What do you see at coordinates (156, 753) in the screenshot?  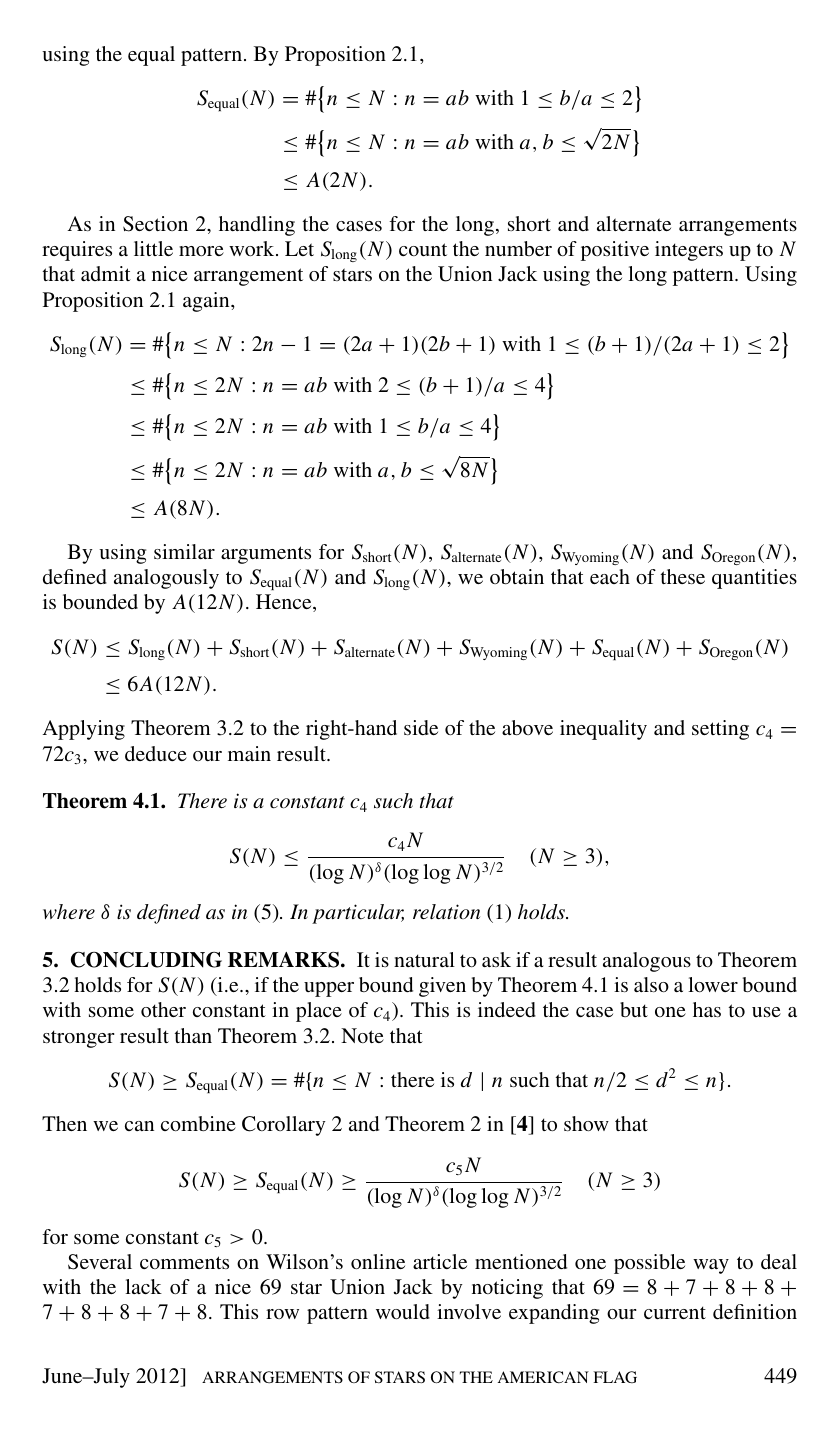 I see `deduce` at bounding box center [156, 753].
